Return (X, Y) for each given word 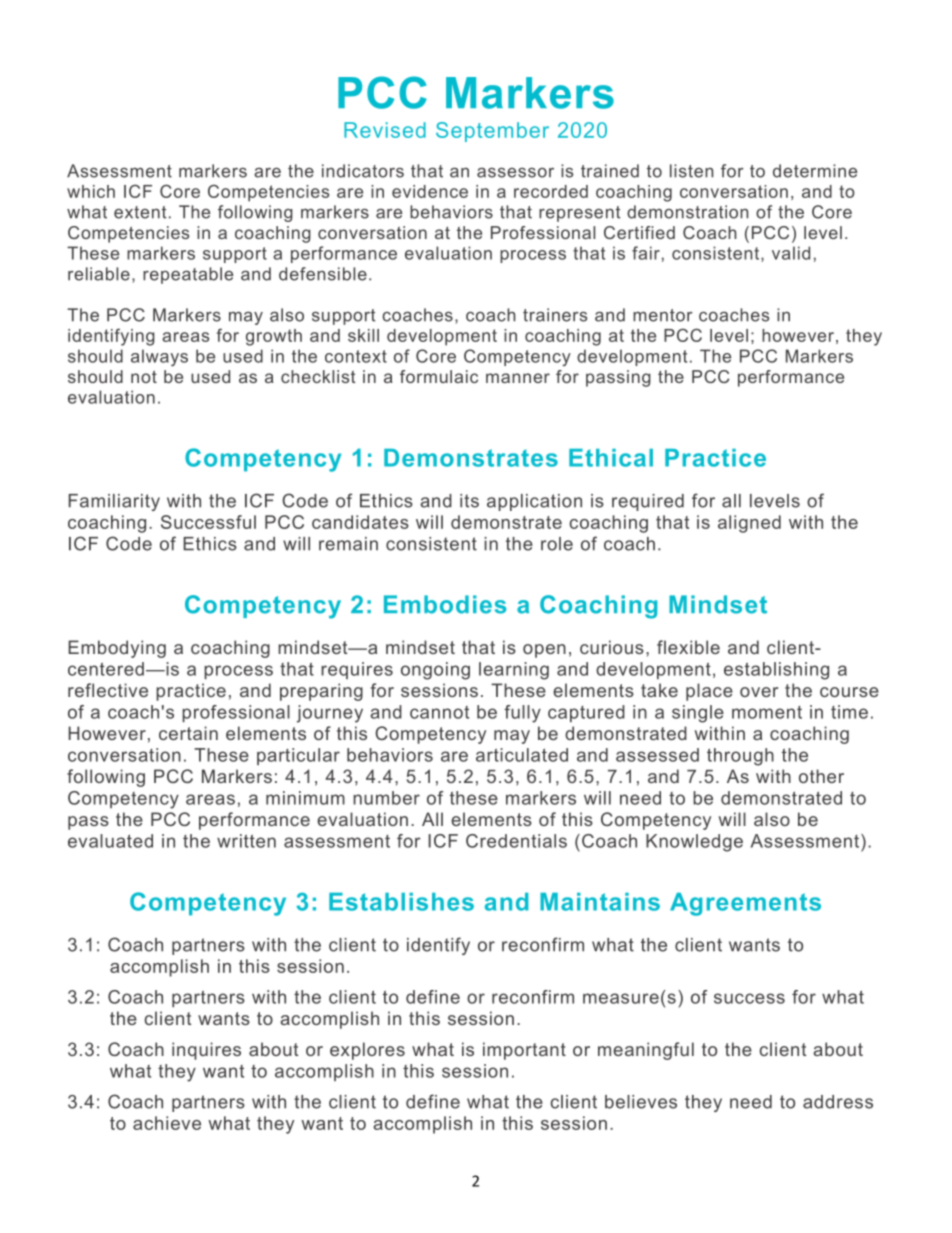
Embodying (117, 649)
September (492, 132)
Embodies (445, 604)
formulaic (439, 376)
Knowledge (694, 843)
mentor (663, 315)
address (838, 1102)
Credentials (516, 841)
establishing (776, 671)
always (159, 357)
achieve (167, 1123)
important (524, 1051)
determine (815, 171)
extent (140, 212)
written (246, 841)
